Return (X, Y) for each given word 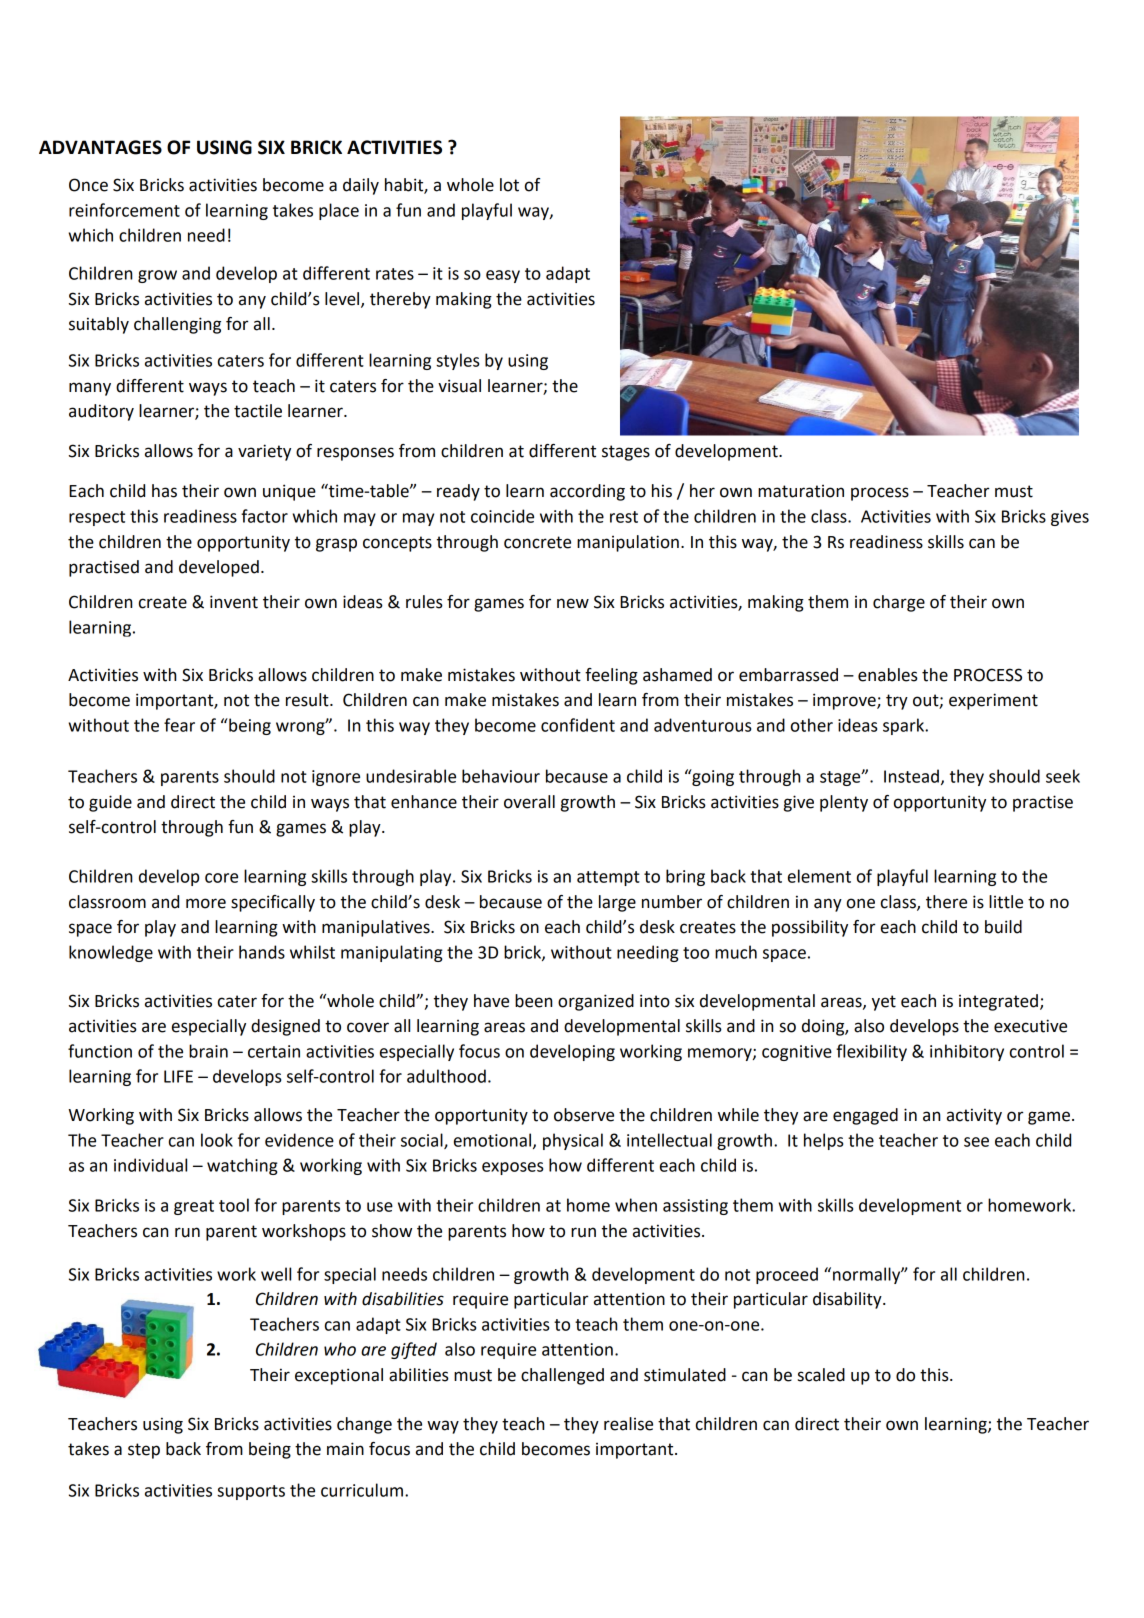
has (164, 491)
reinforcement (124, 210)
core (221, 878)
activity (974, 1116)
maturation (801, 491)
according (587, 492)
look (217, 1140)
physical (573, 1141)
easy (503, 276)
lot (509, 185)
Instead (911, 776)
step (144, 1451)
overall (529, 802)
